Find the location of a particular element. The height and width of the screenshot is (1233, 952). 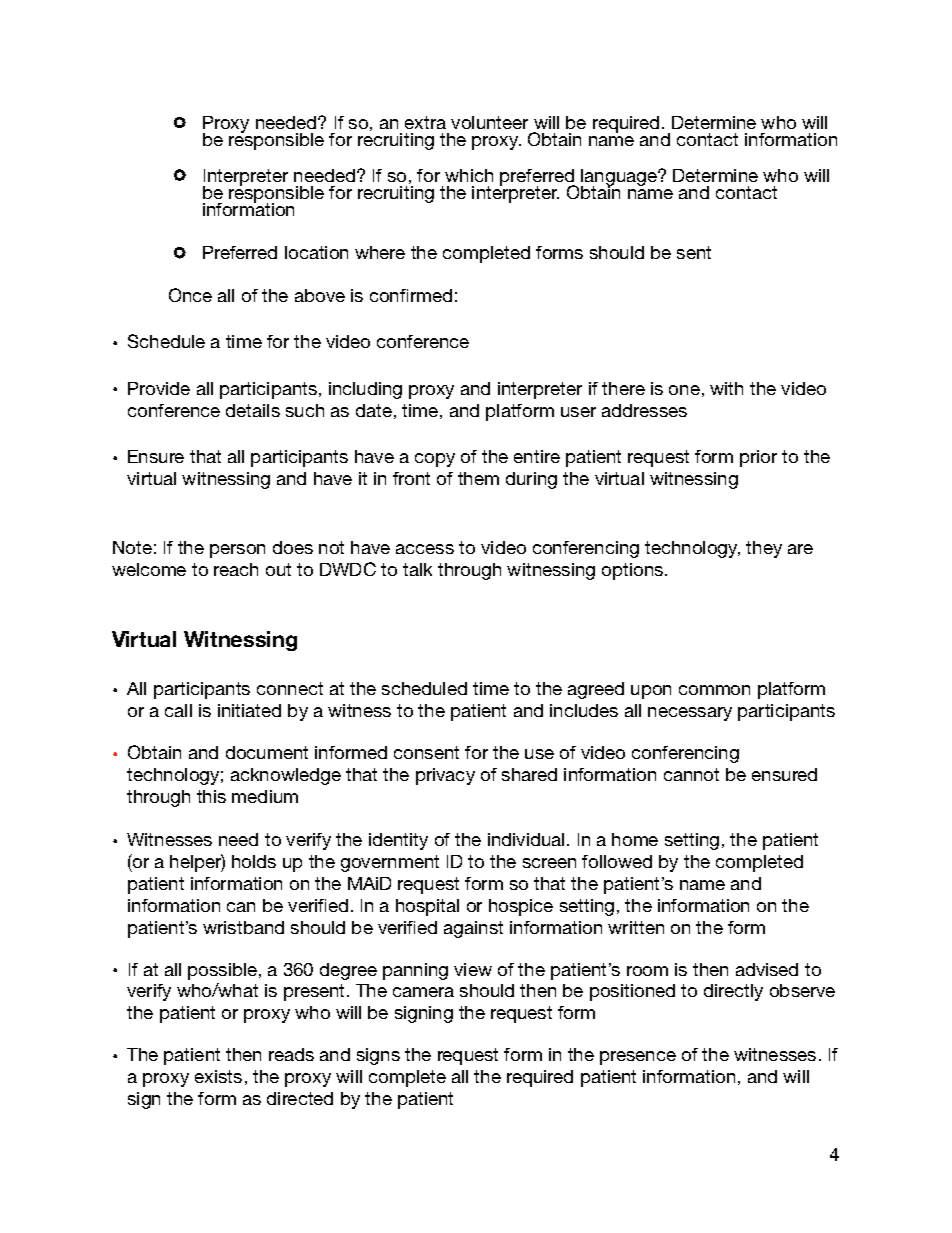

which is located at coordinates (469, 175).
